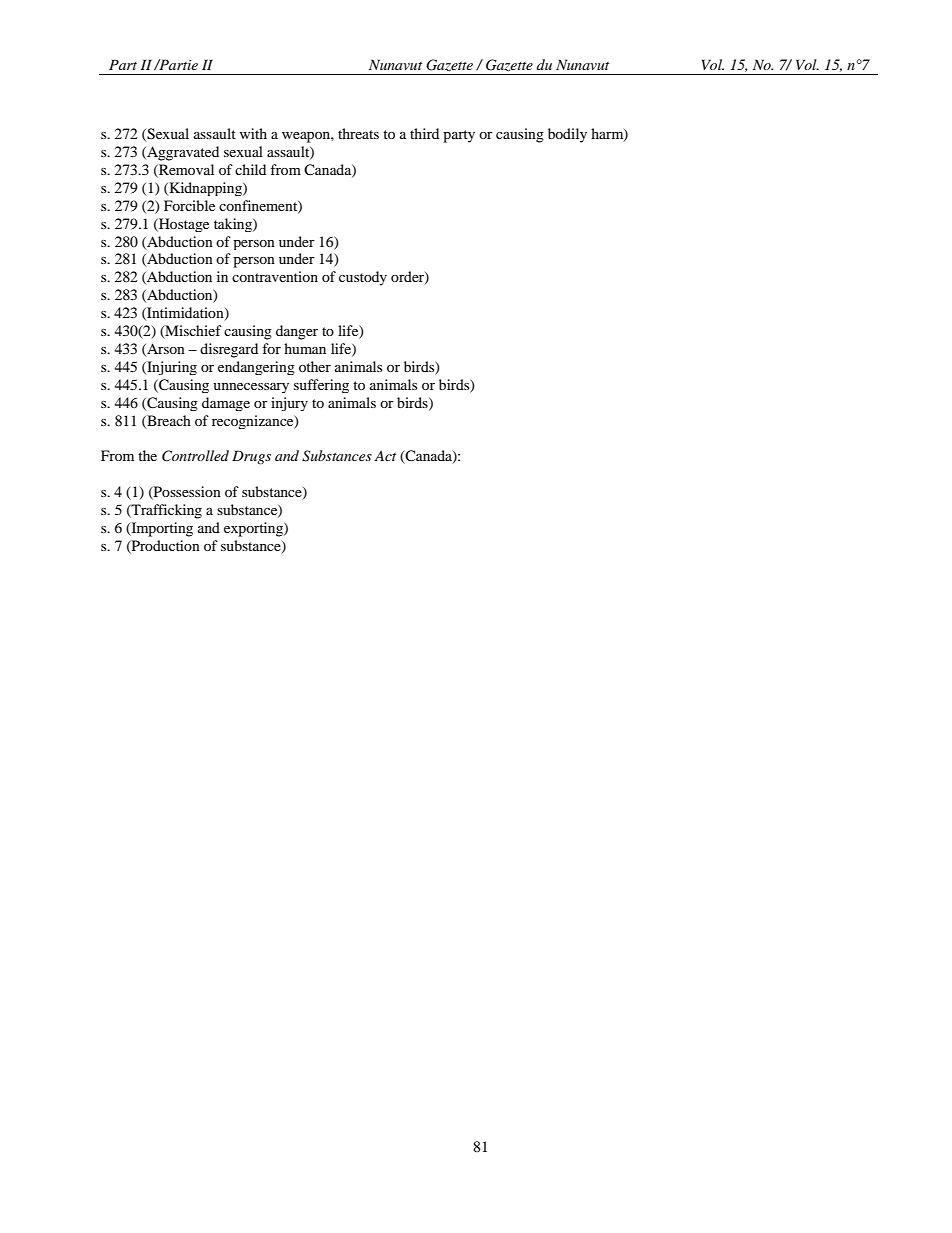  Describe the element at coordinates (251, 388) in the screenshot. I see `unnecessary` at that location.
